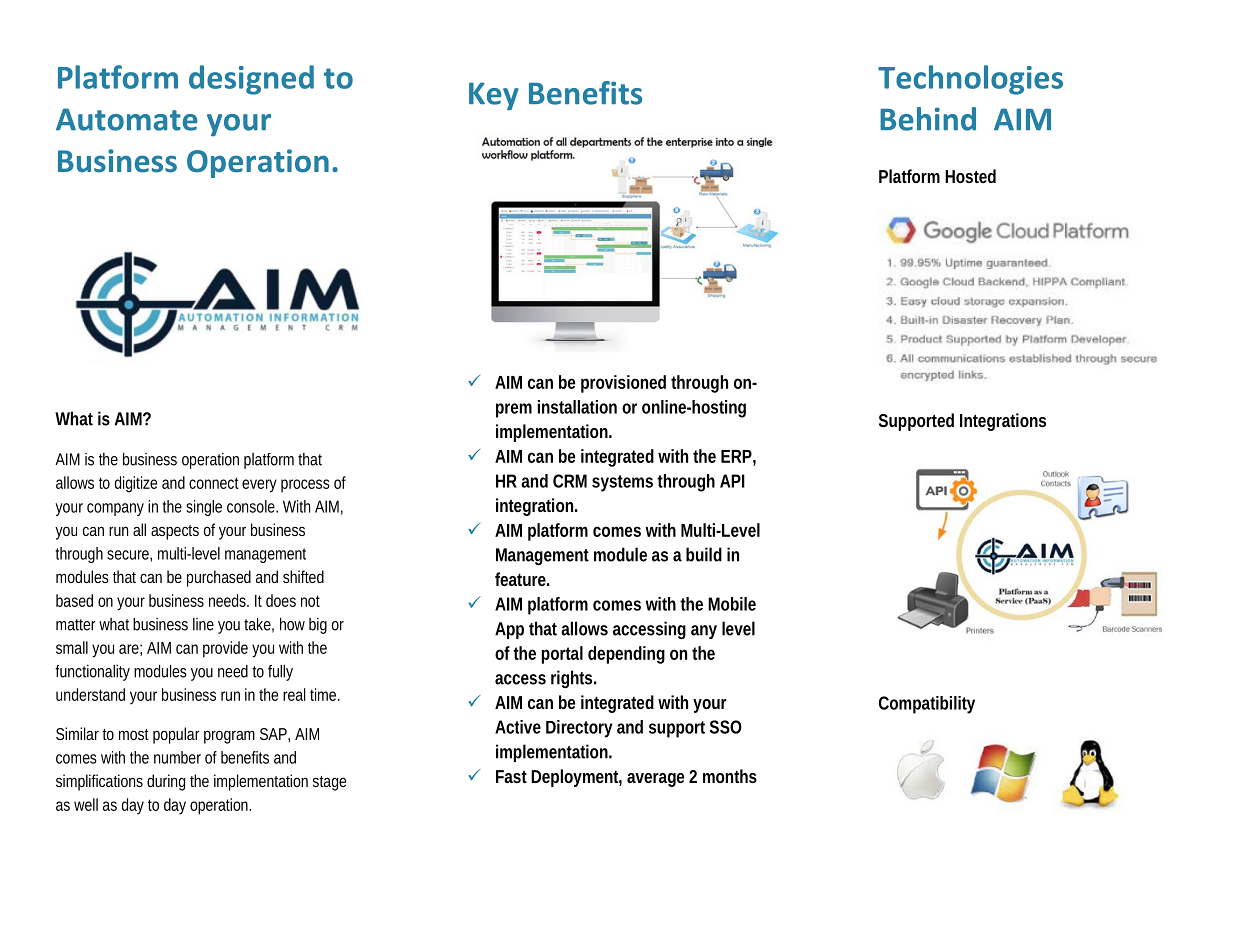 The image size is (1233, 952). What do you see at coordinates (225, 649) in the page?
I see `provide` at bounding box center [225, 649].
